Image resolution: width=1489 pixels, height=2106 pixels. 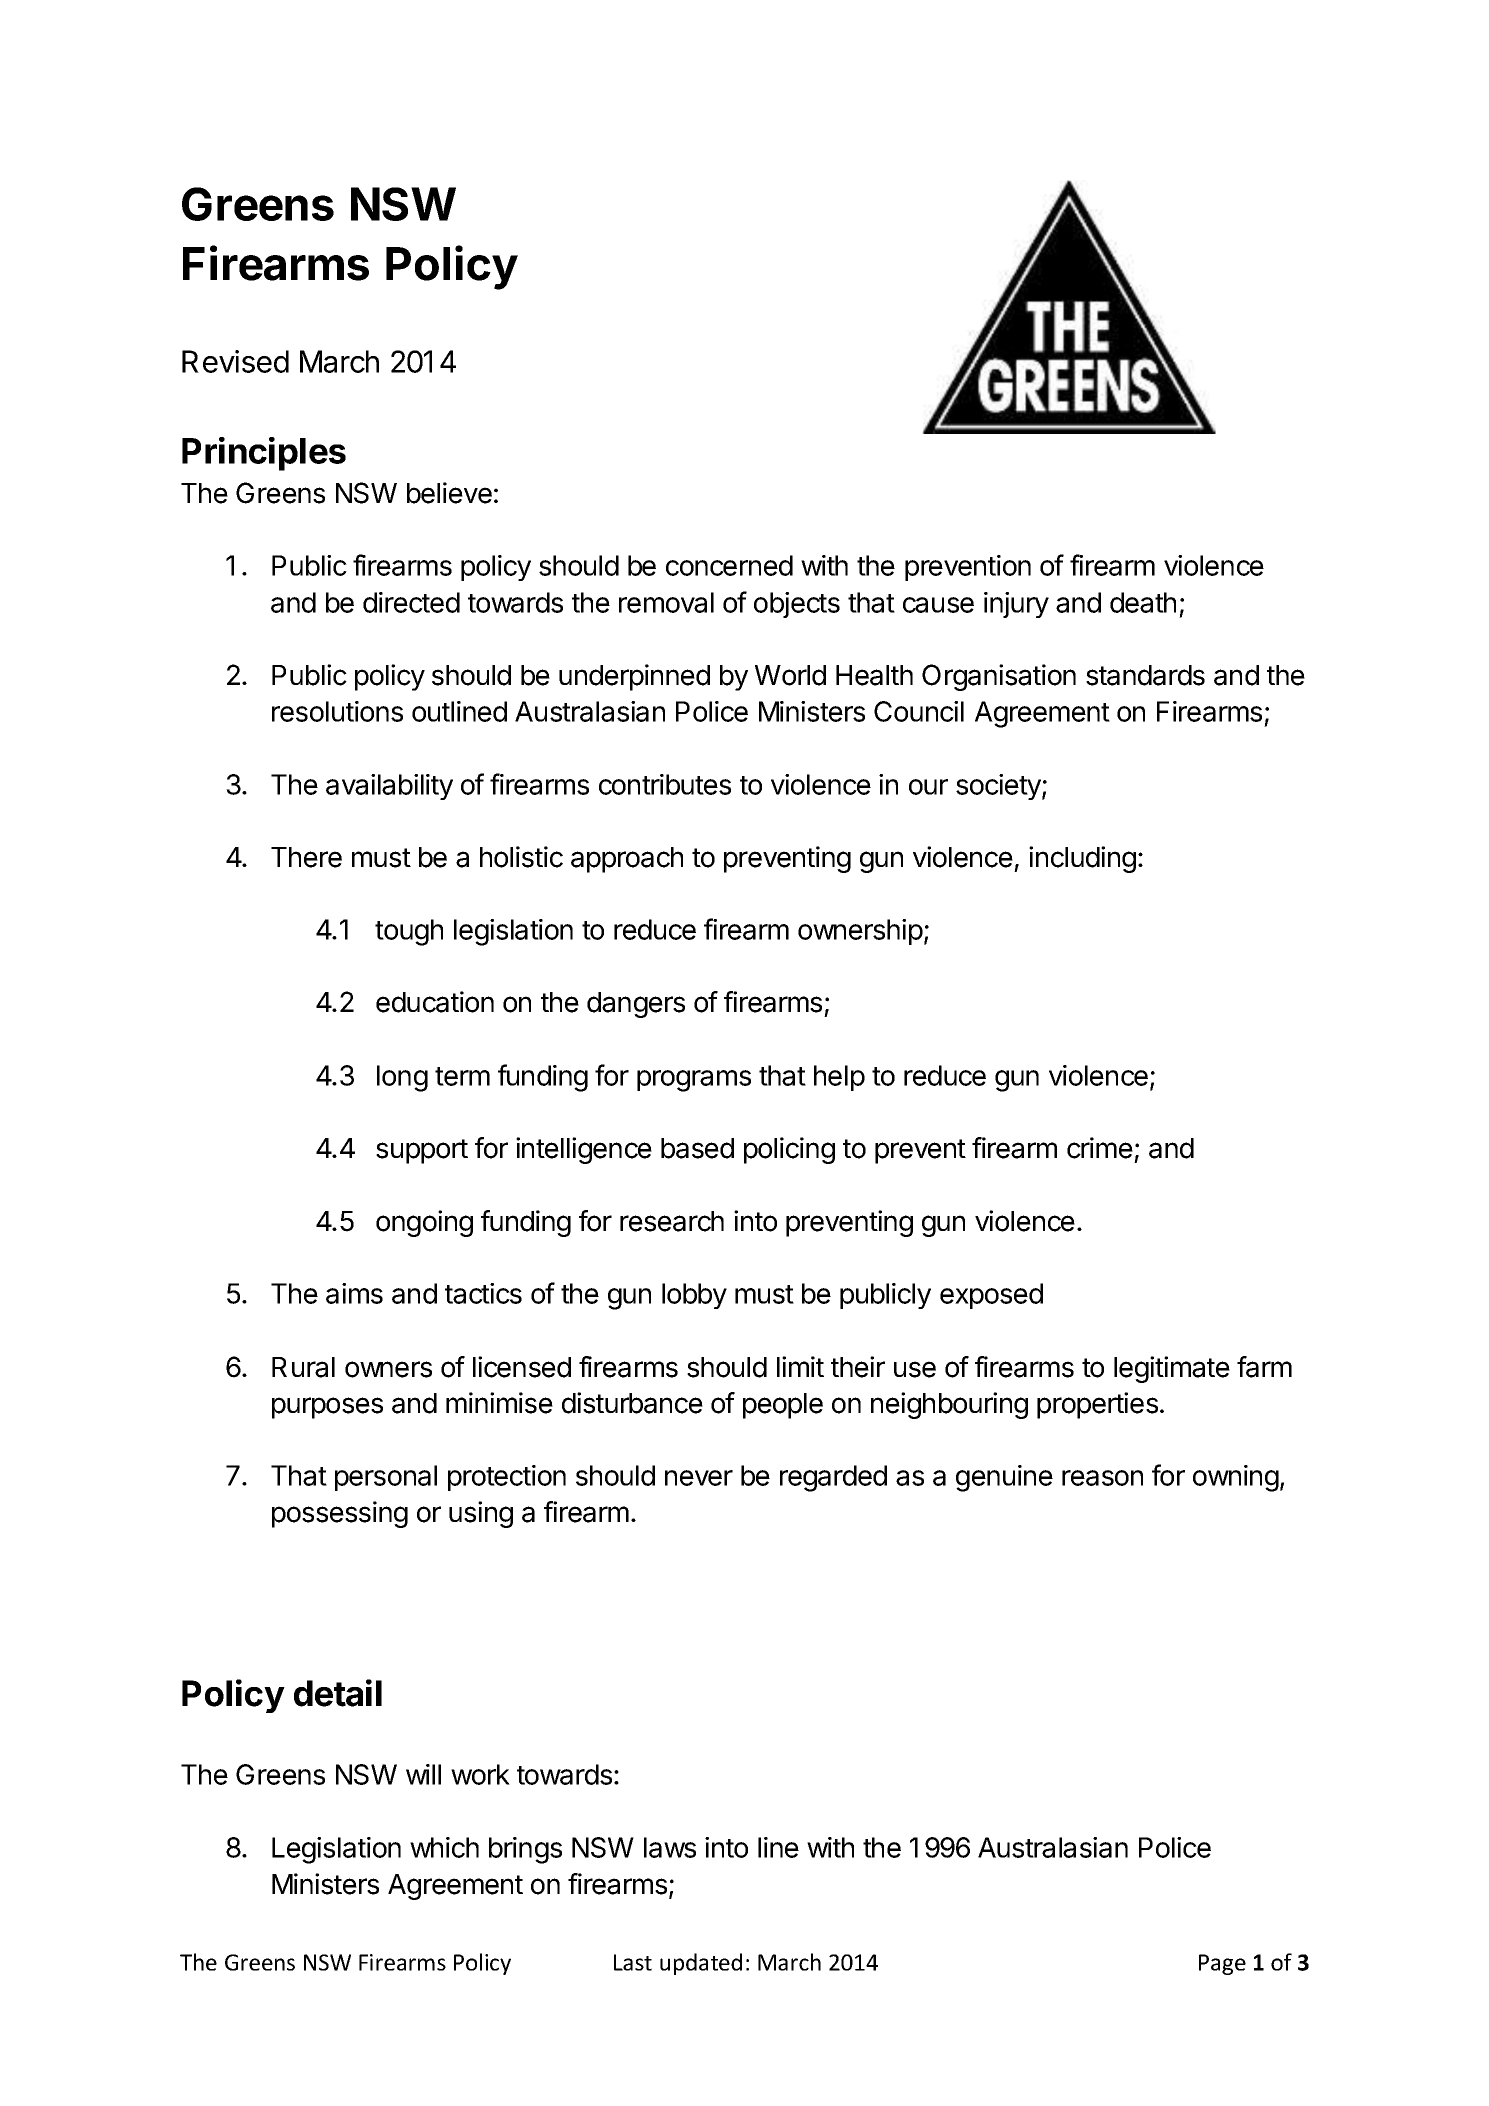 I want to click on which, so click(x=444, y=1847).
